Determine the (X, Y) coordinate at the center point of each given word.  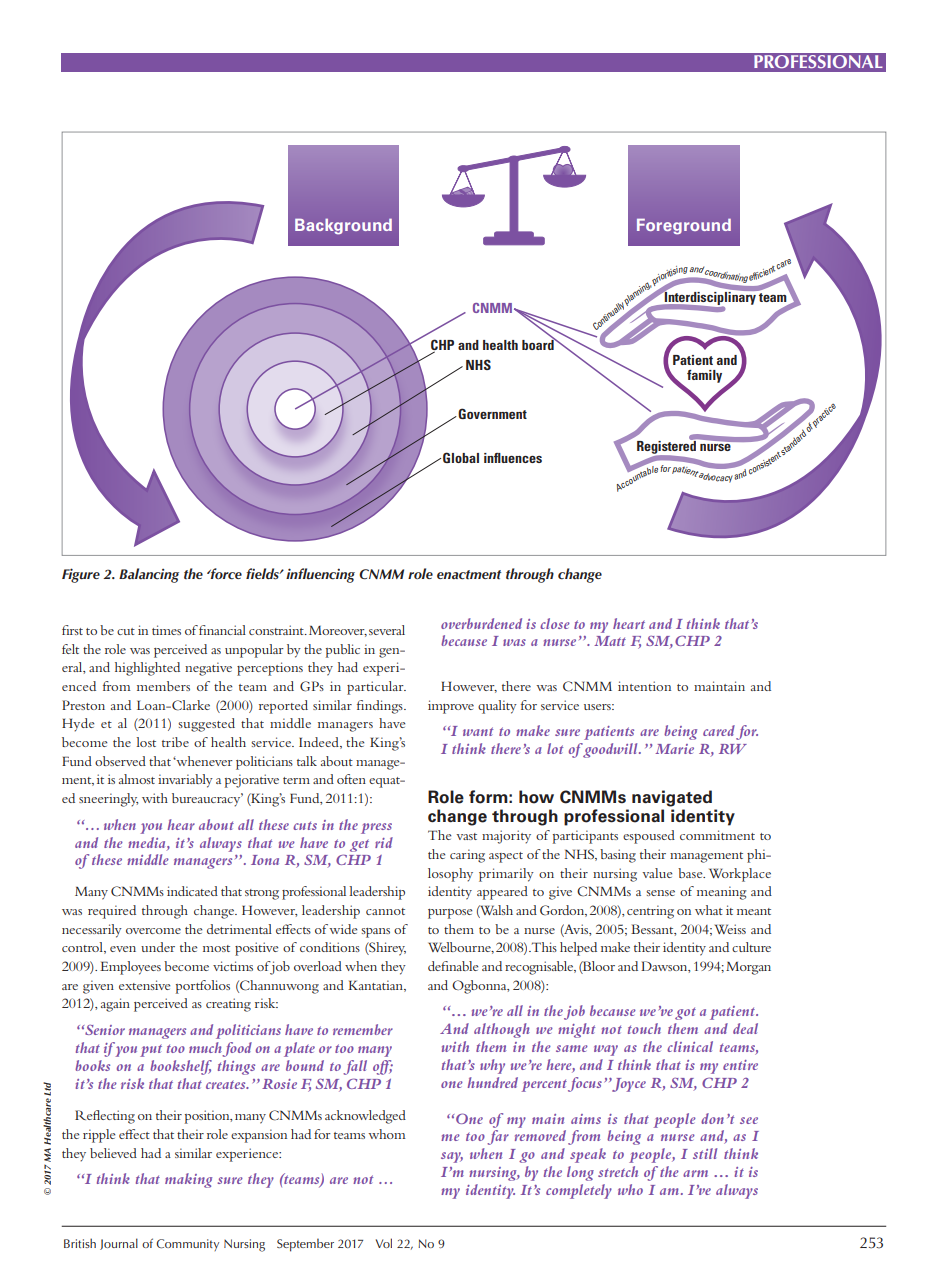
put (151, 1050)
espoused (649, 837)
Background (343, 226)
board (539, 343)
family (704, 376)
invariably (185, 781)
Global (461, 457)
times (166, 630)
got (685, 1013)
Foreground (684, 226)
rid (384, 842)
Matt (610, 641)
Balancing (149, 575)
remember (363, 1029)
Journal (119, 1244)
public (343, 651)
